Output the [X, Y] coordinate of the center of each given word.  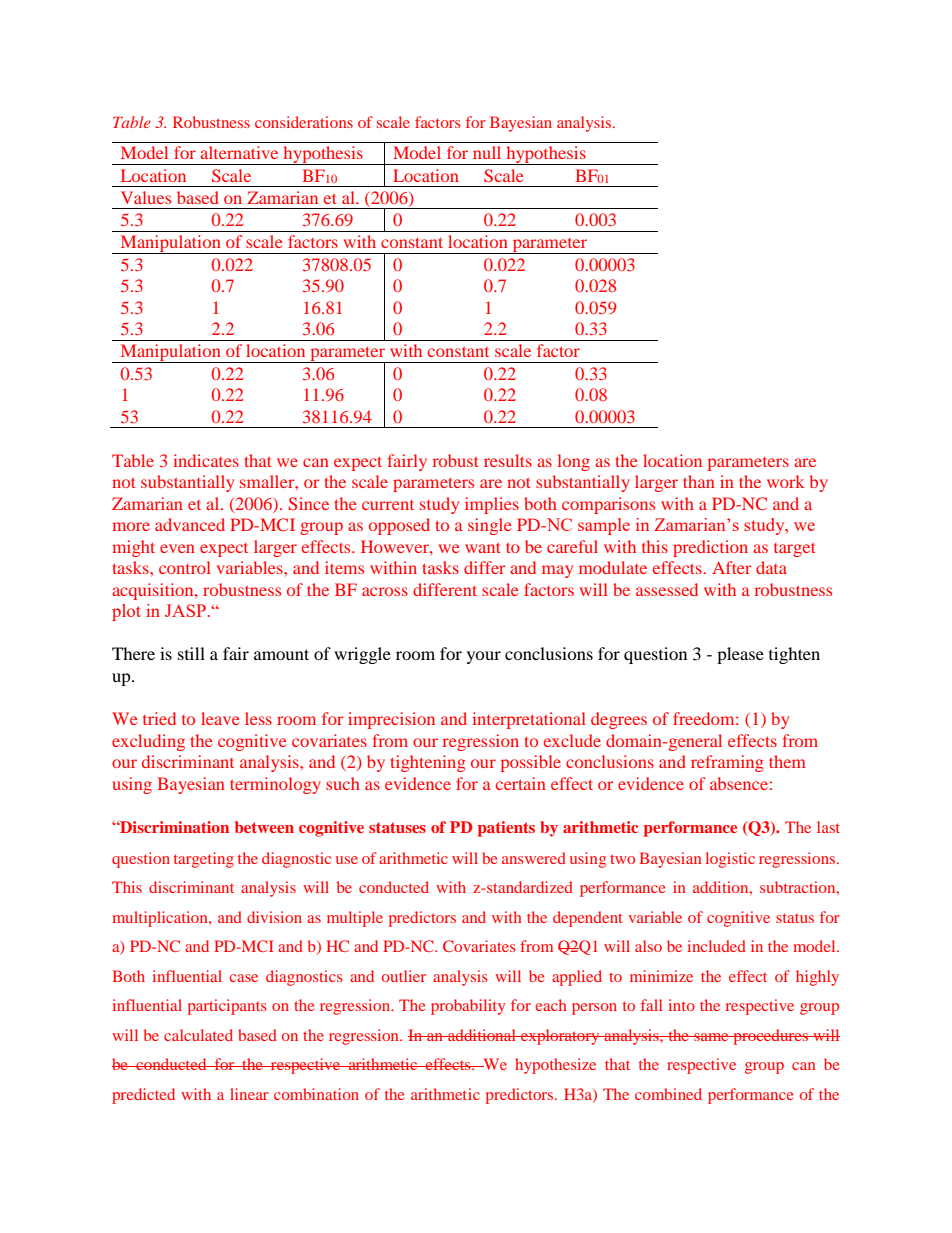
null [487, 152]
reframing [727, 763]
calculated [198, 1035]
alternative [239, 152]
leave [220, 718]
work [786, 481]
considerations [304, 122]
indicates [206, 460]
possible [531, 763]
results [508, 460]
